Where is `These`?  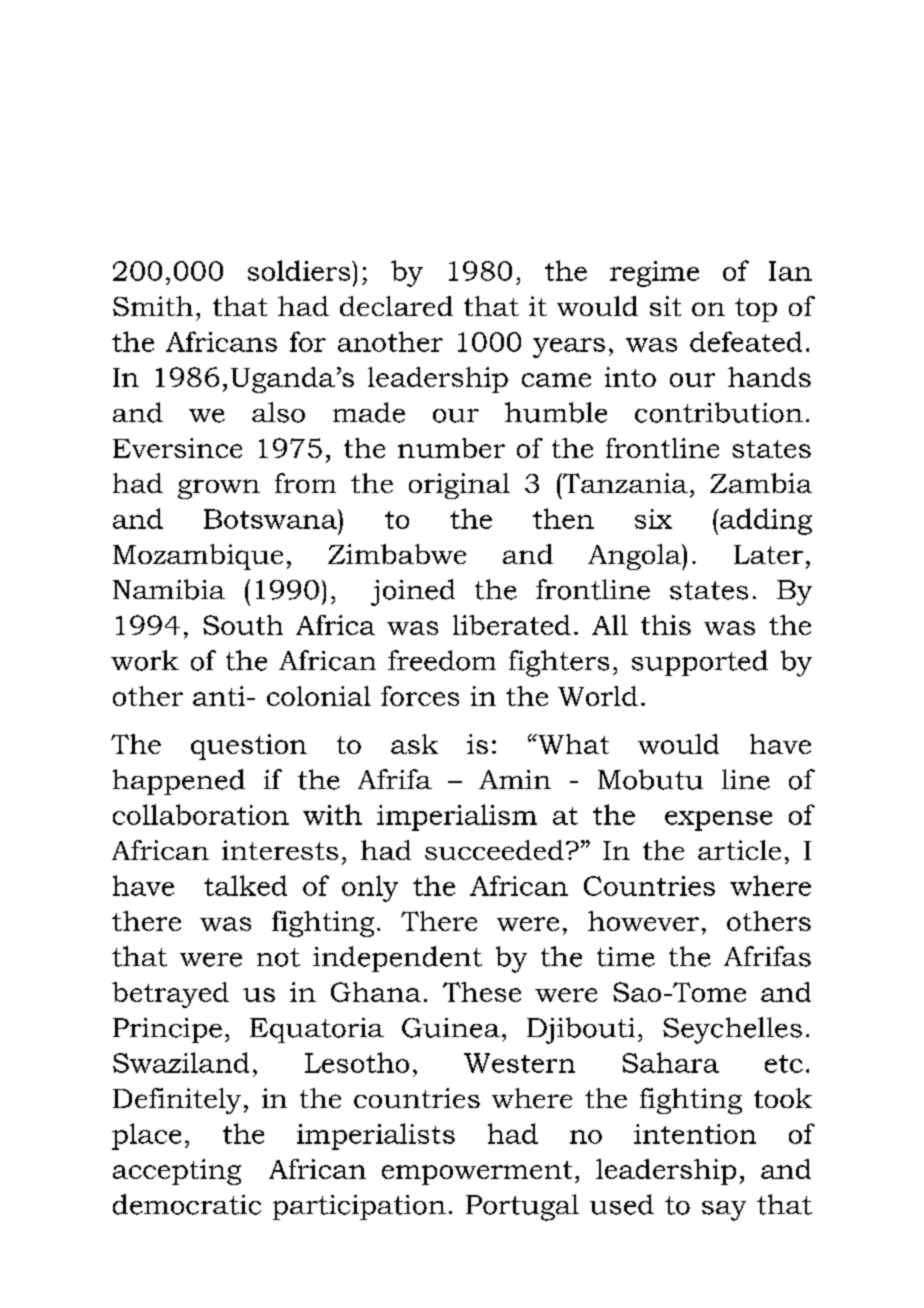 These is located at coordinates (482, 992).
